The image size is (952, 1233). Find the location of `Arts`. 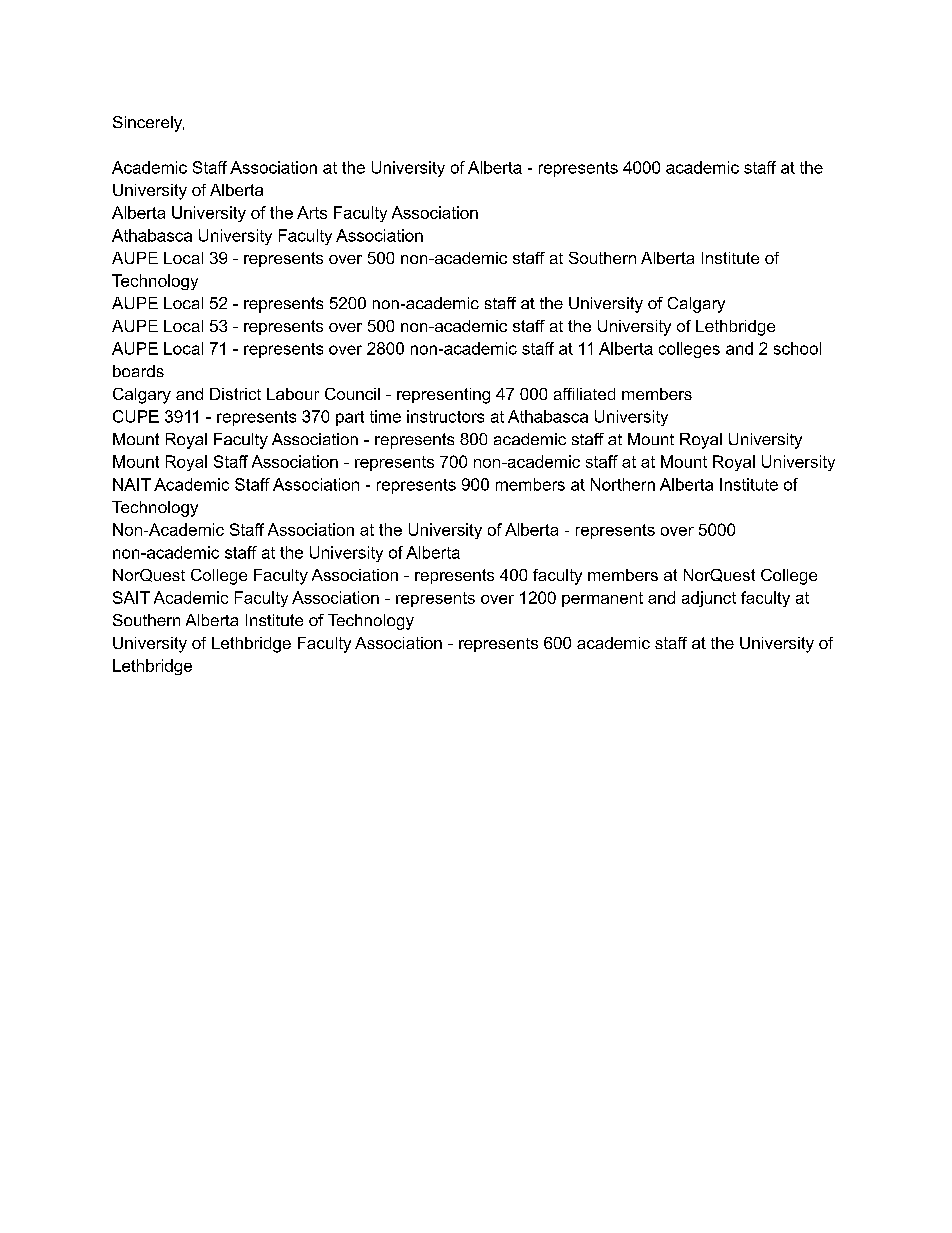

Arts is located at coordinates (312, 212).
